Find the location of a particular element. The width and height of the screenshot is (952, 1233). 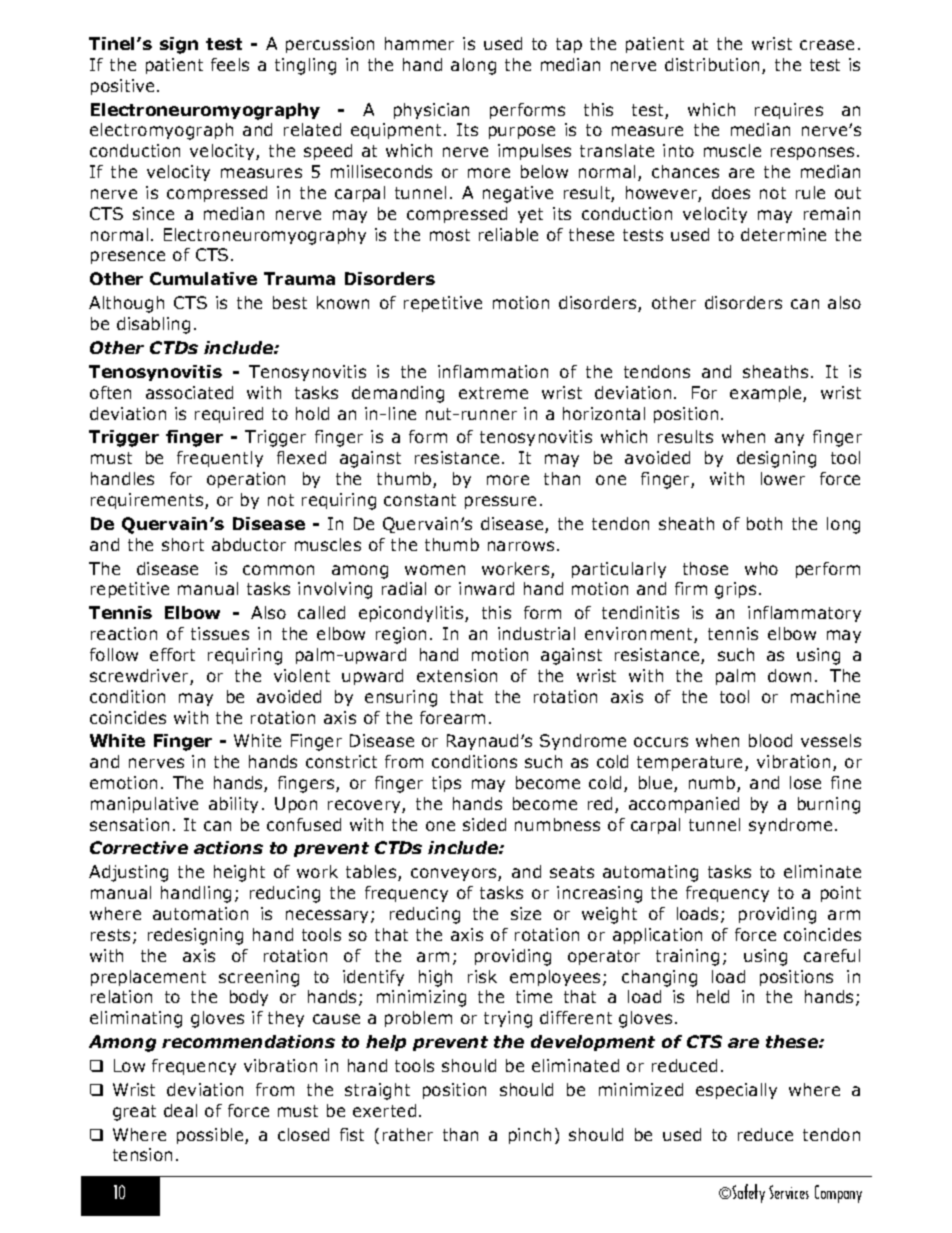

distribution is located at coordinates (712, 64).
